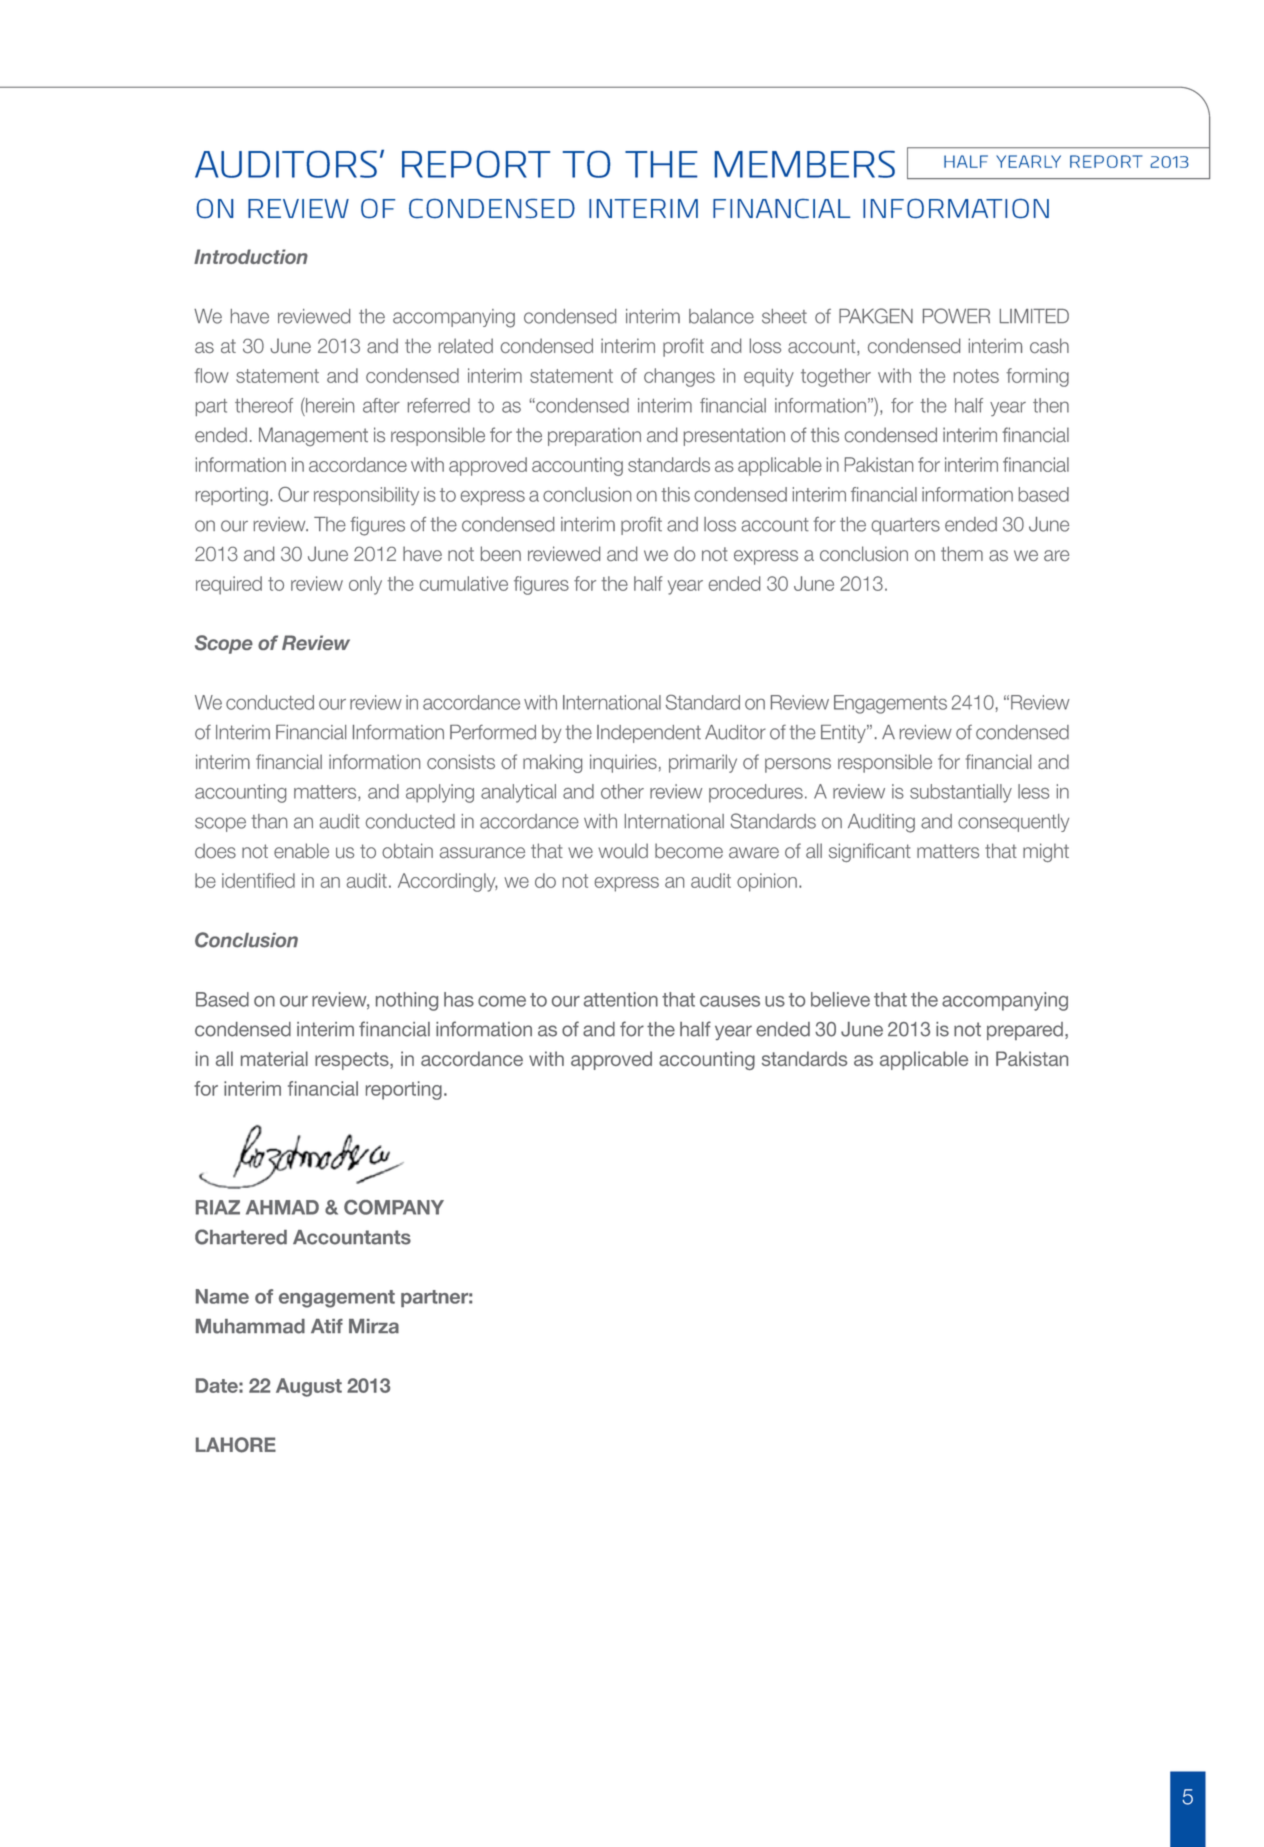 The width and height of the screenshot is (1264, 1847). Describe the element at coordinates (962, 553) in the screenshot. I see `them` at that location.
